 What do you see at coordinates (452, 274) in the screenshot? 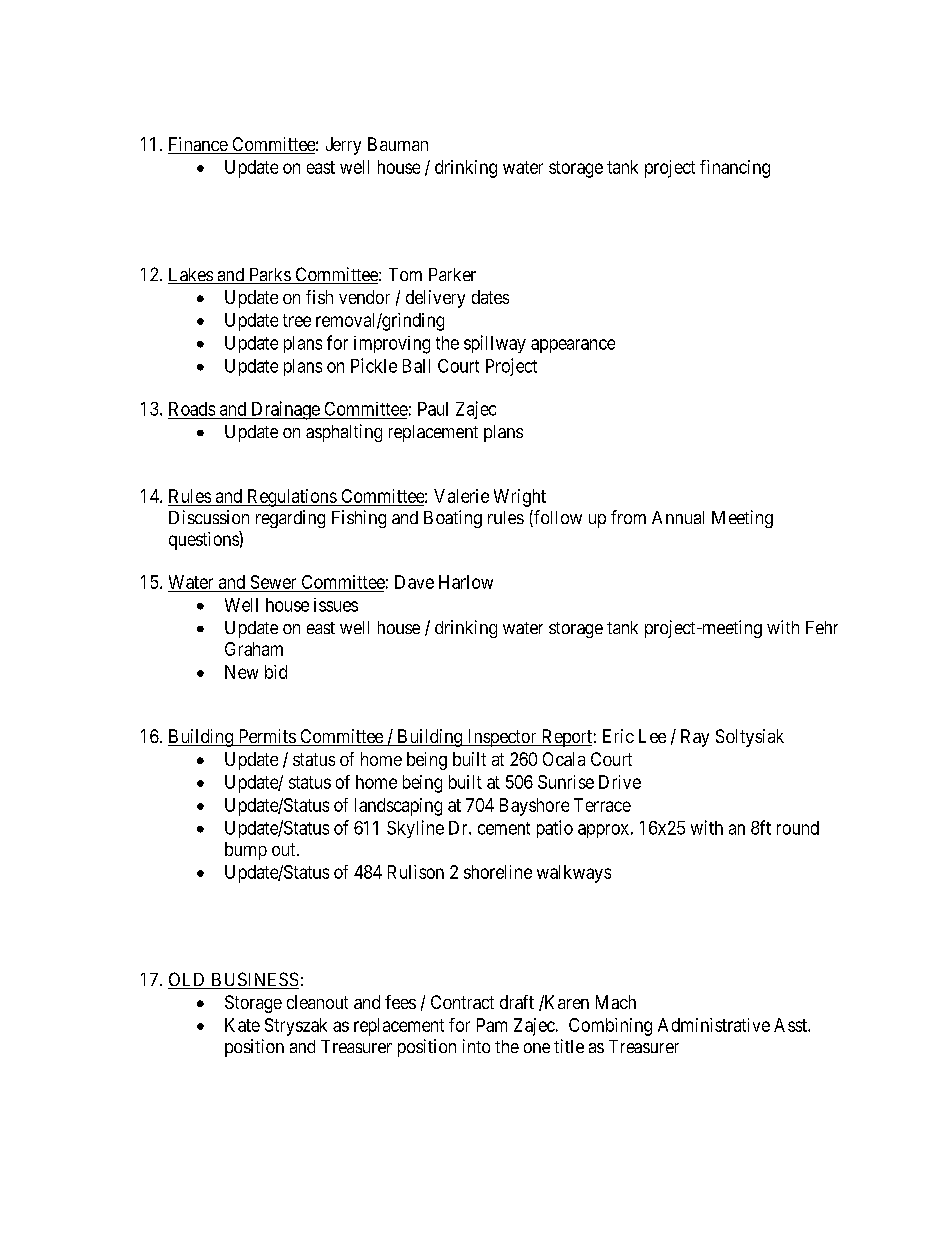
I see `Parker` at bounding box center [452, 274].
